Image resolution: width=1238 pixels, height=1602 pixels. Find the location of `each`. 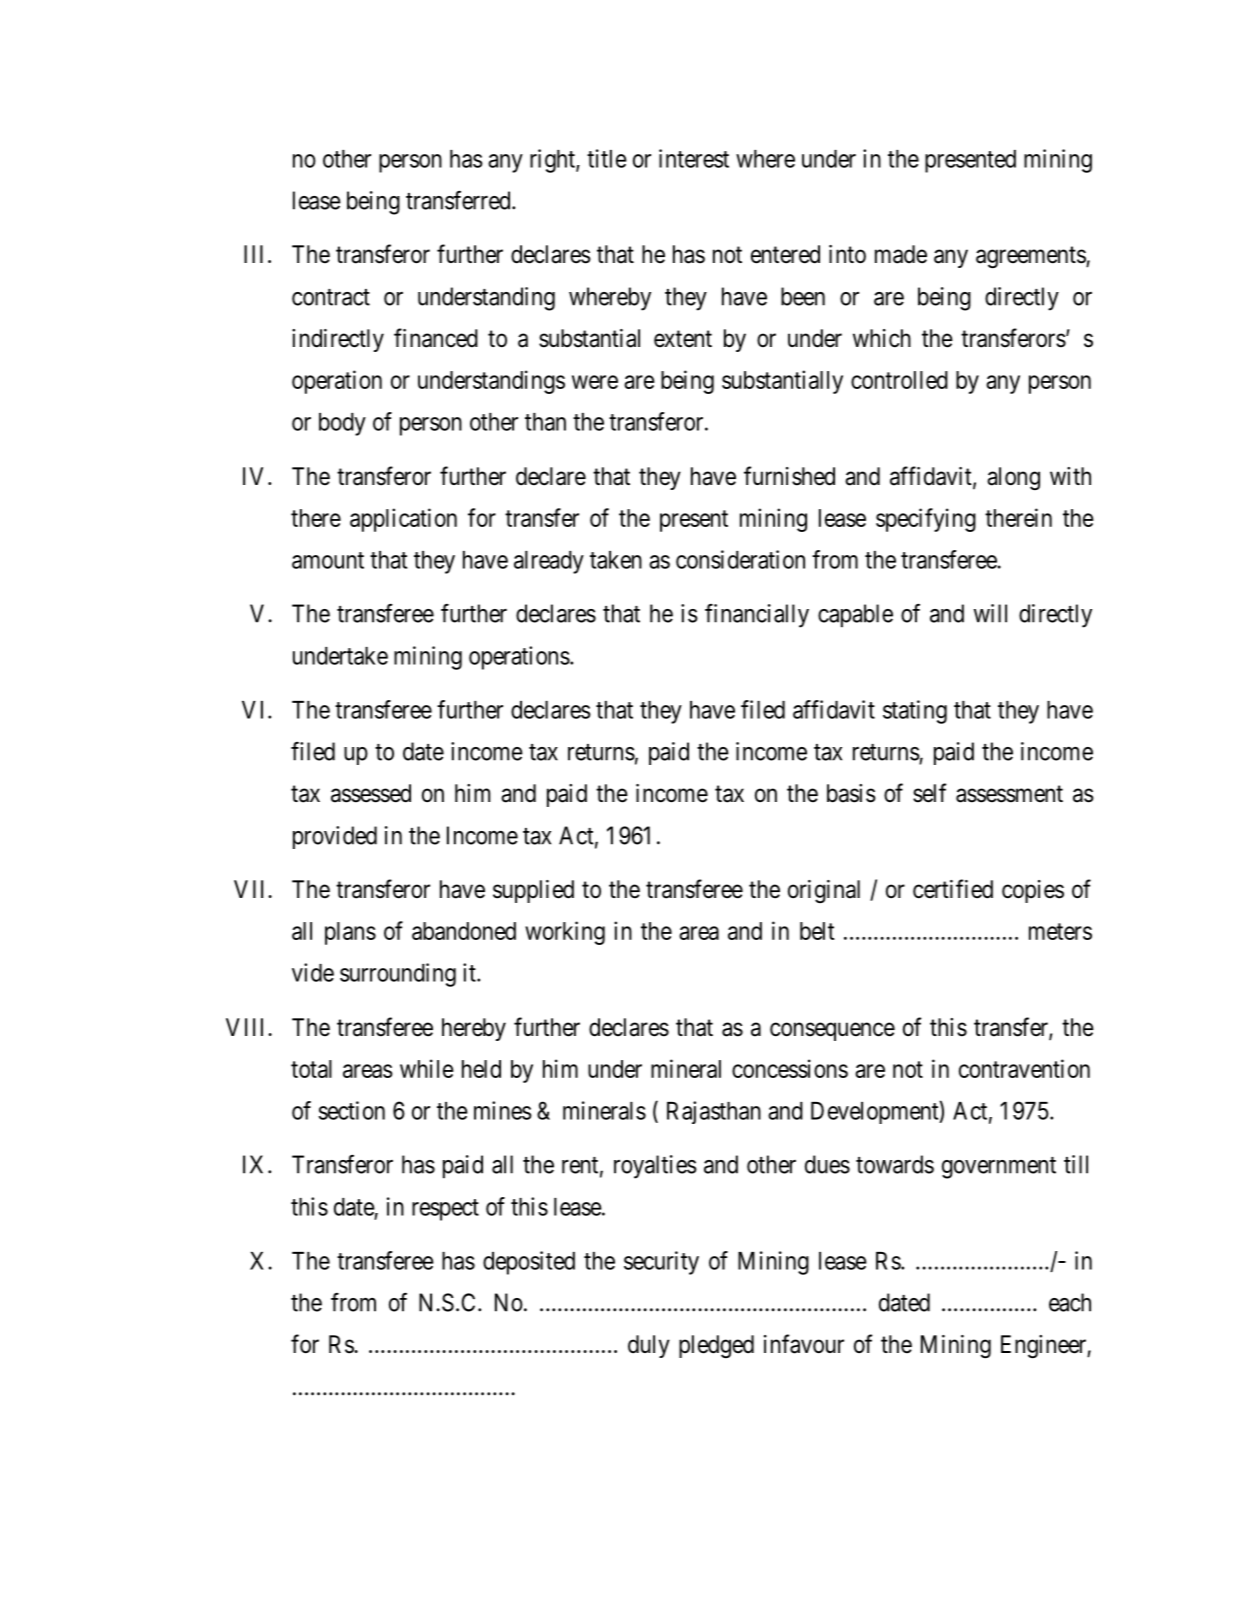

each is located at coordinates (1070, 1302).
